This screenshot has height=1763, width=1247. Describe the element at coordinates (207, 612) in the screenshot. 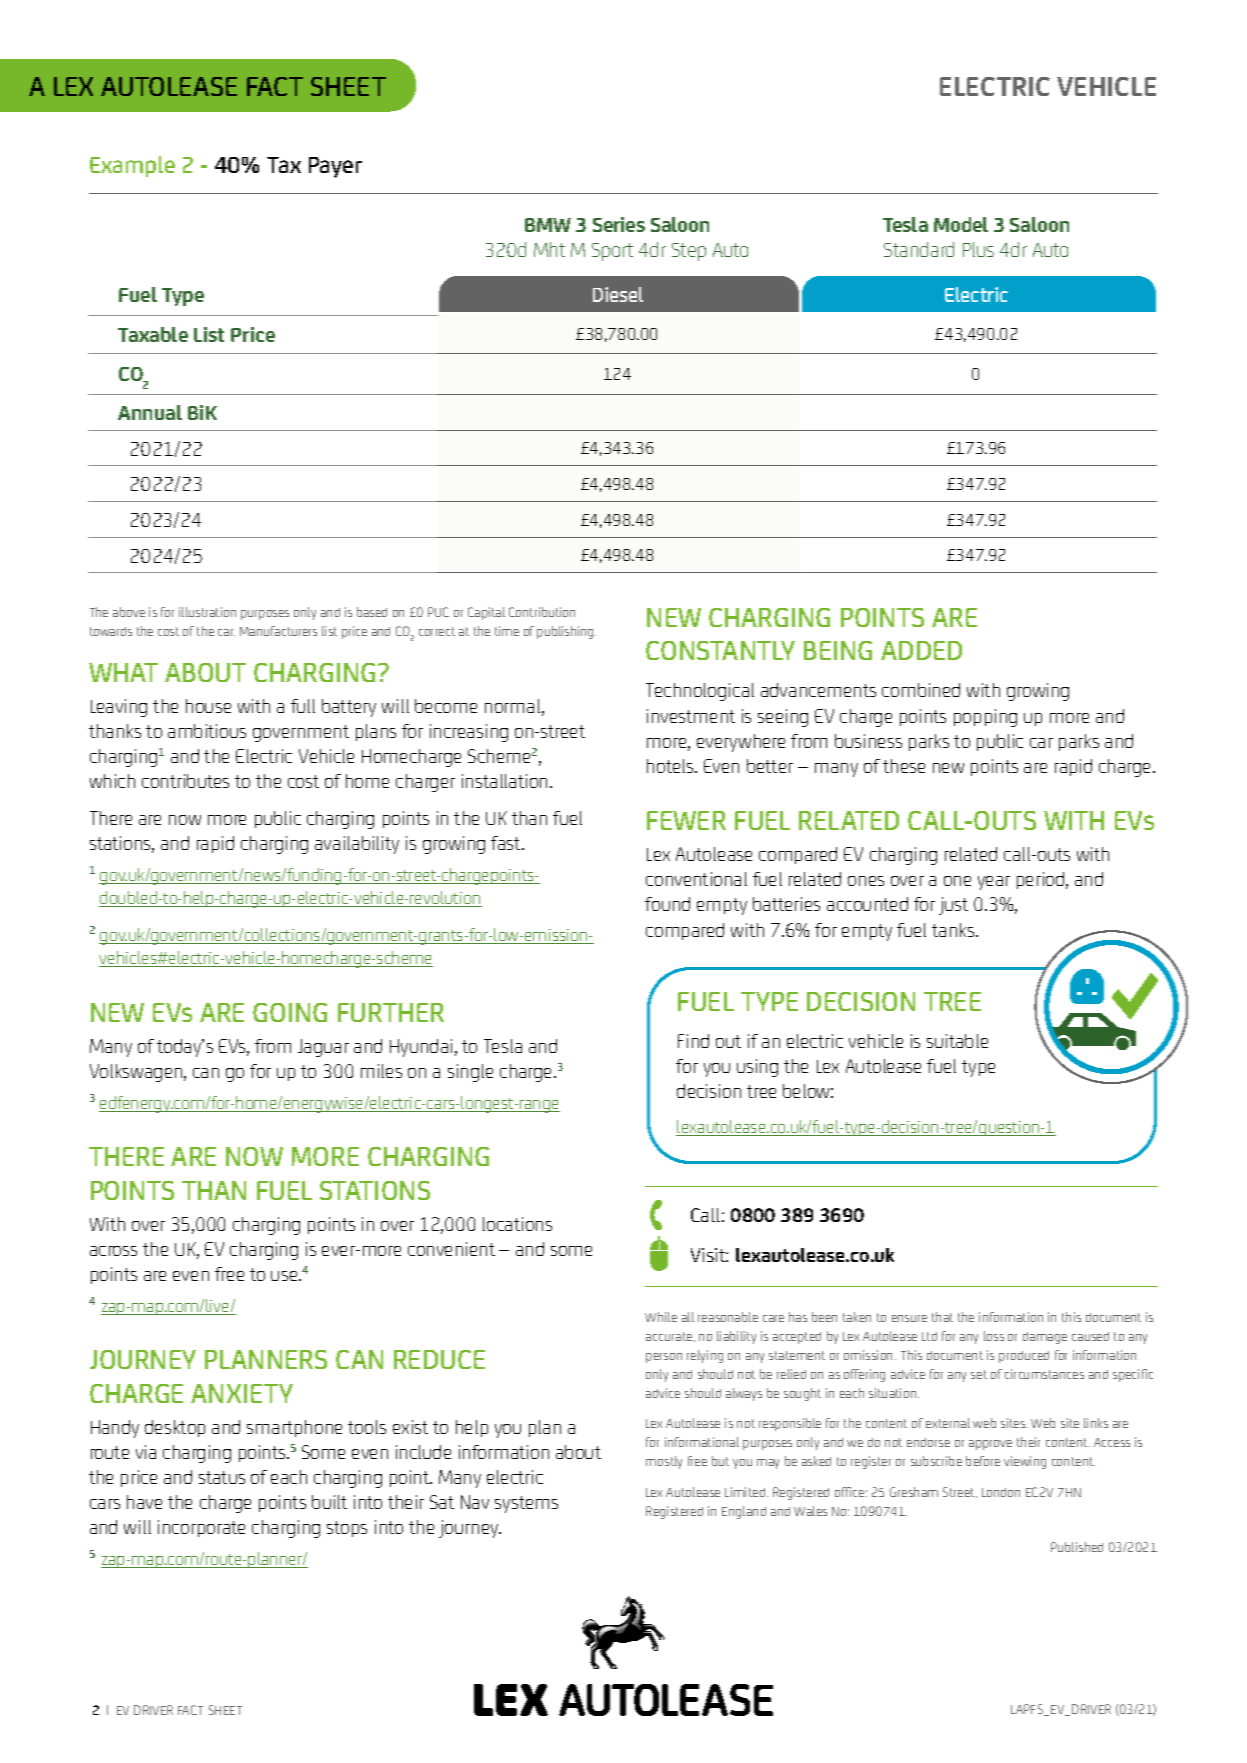

I see `illustration` at that location.
